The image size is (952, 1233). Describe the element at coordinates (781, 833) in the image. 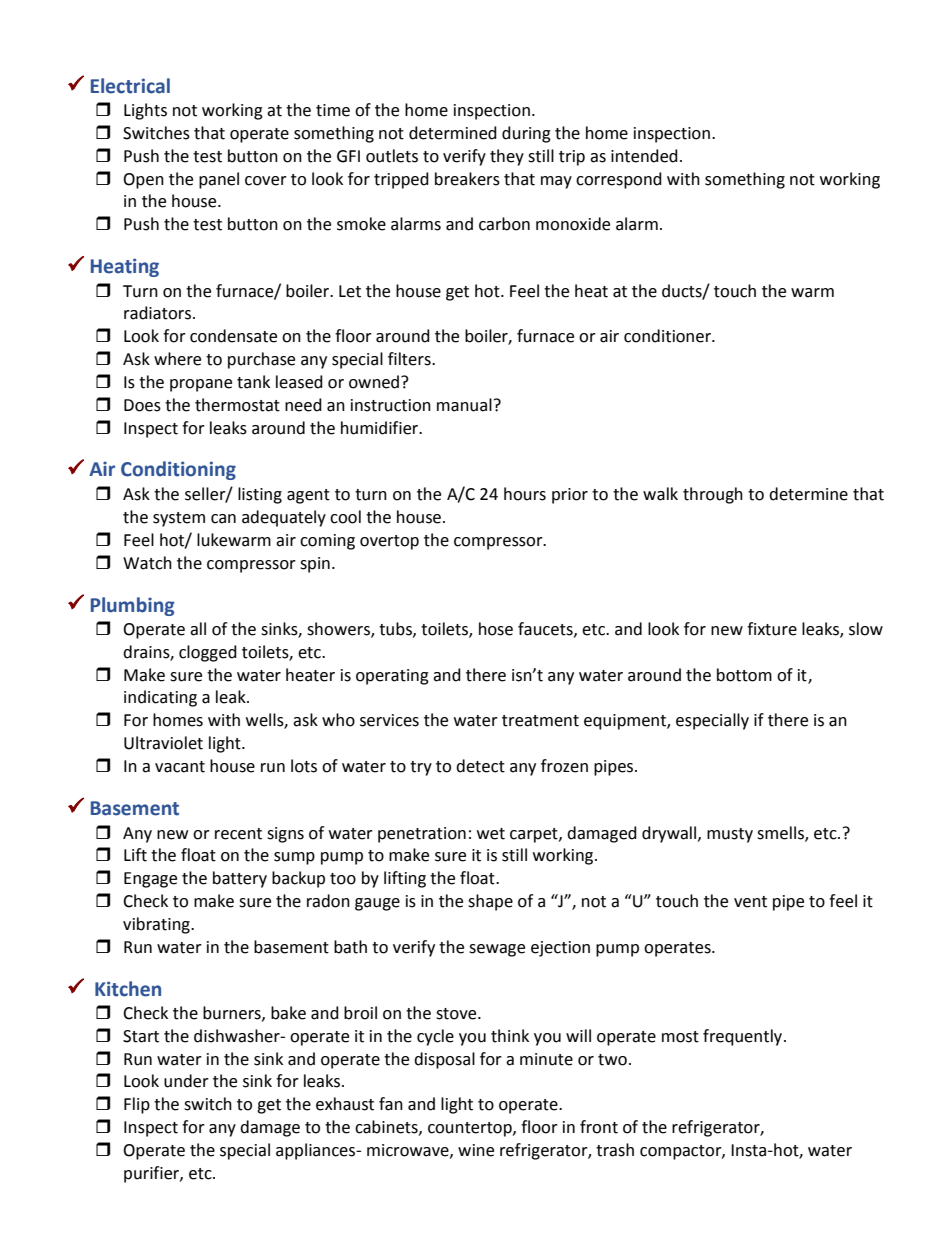

I see `smells` at that location.
